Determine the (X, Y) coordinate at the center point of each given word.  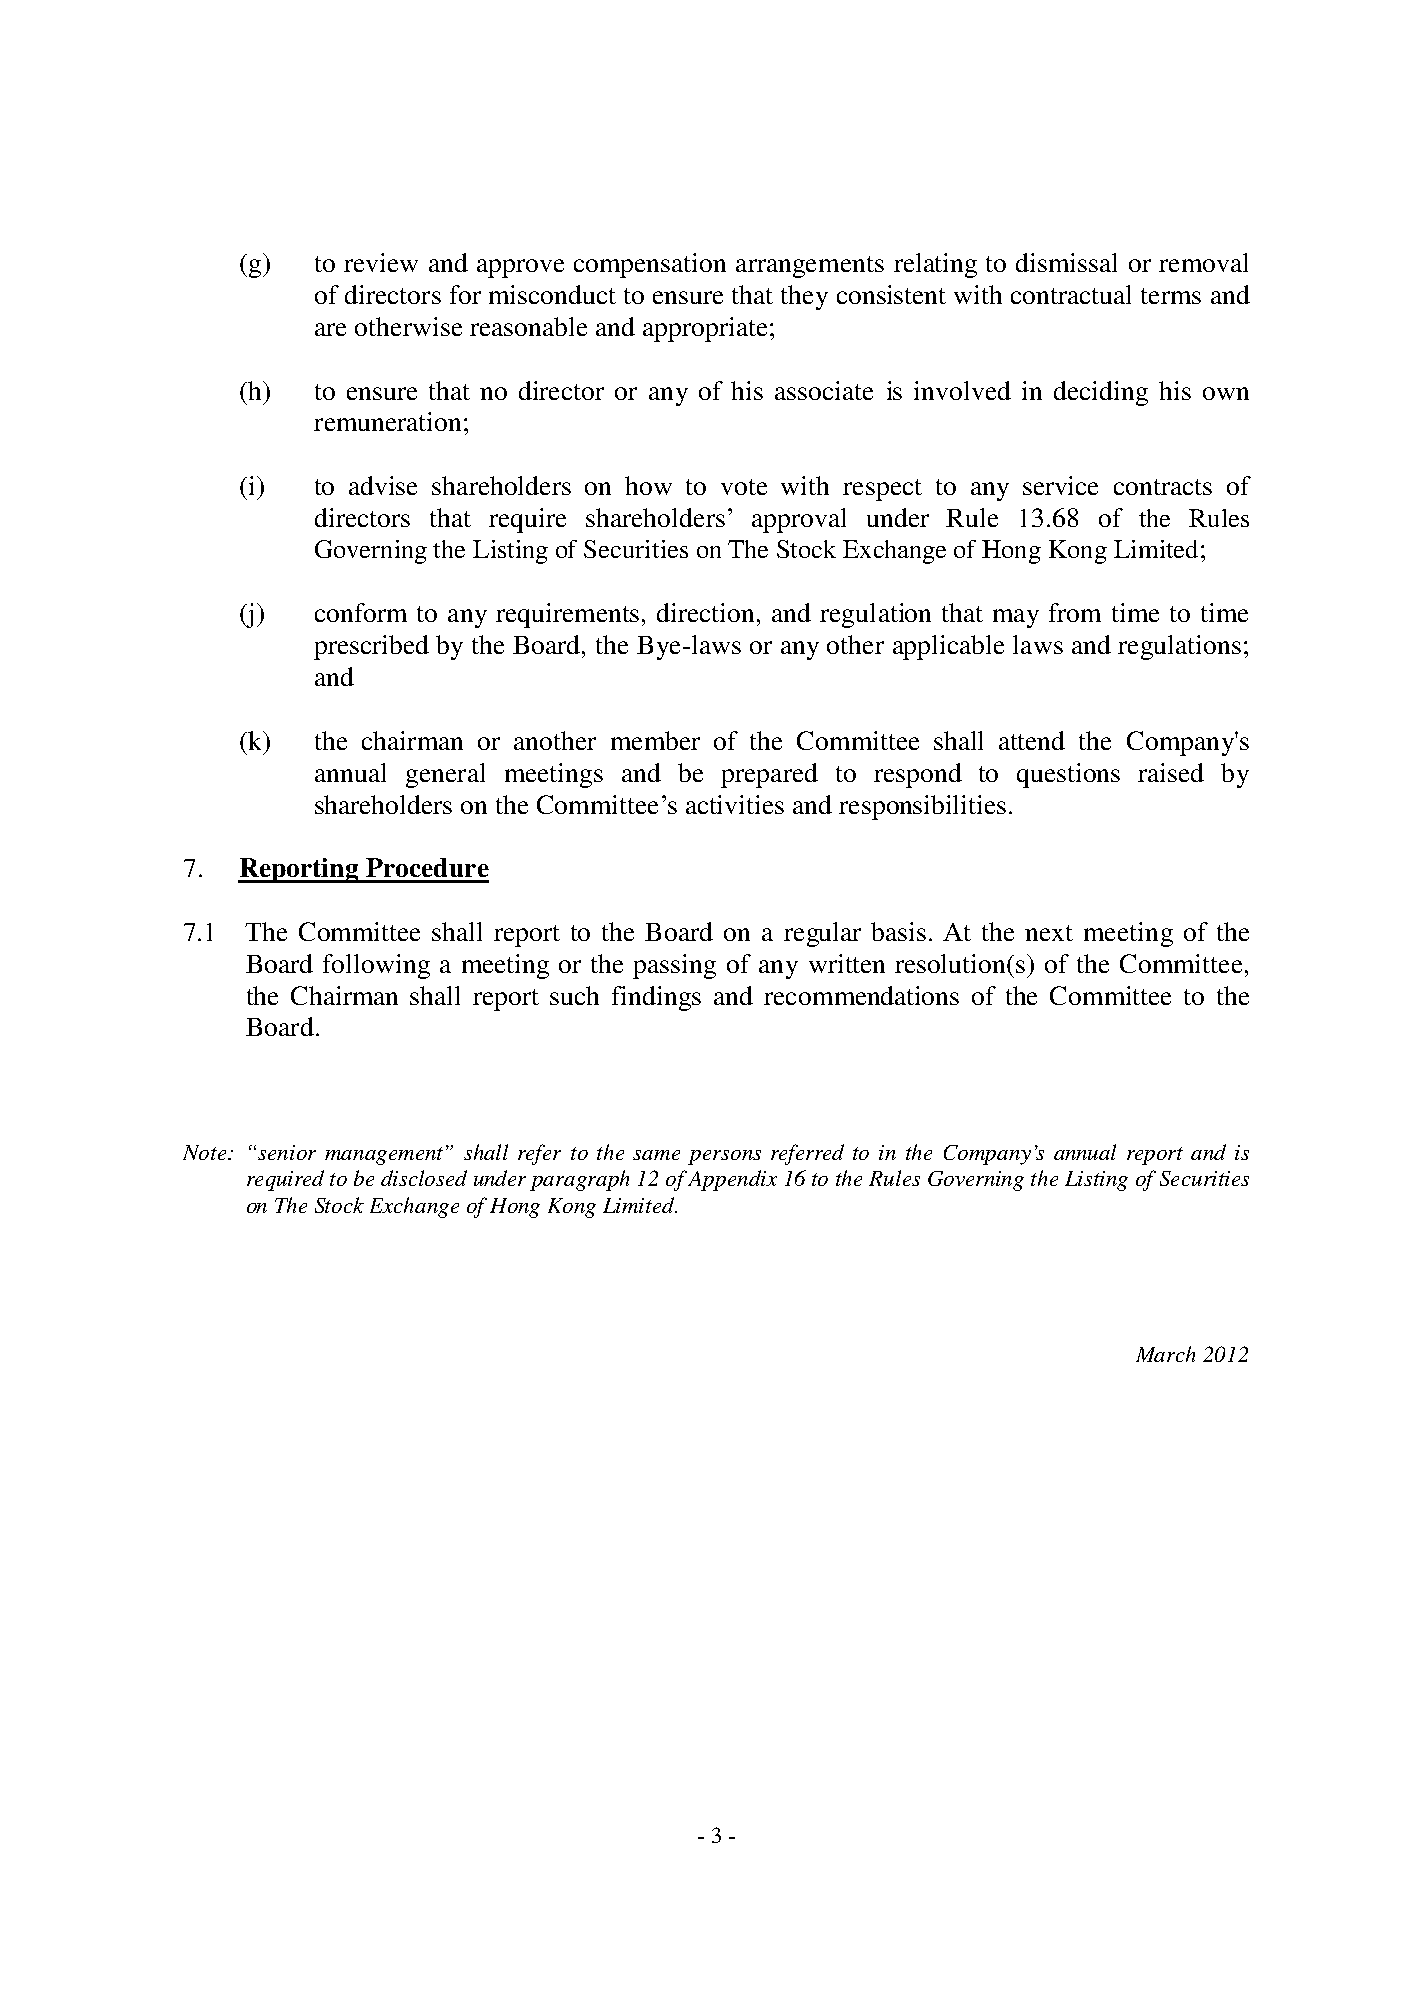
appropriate (705, 329)
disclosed (424, 1178)
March (1165, 1354)
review (381, 262)
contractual (1071, 294)
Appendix (732, 1180)
